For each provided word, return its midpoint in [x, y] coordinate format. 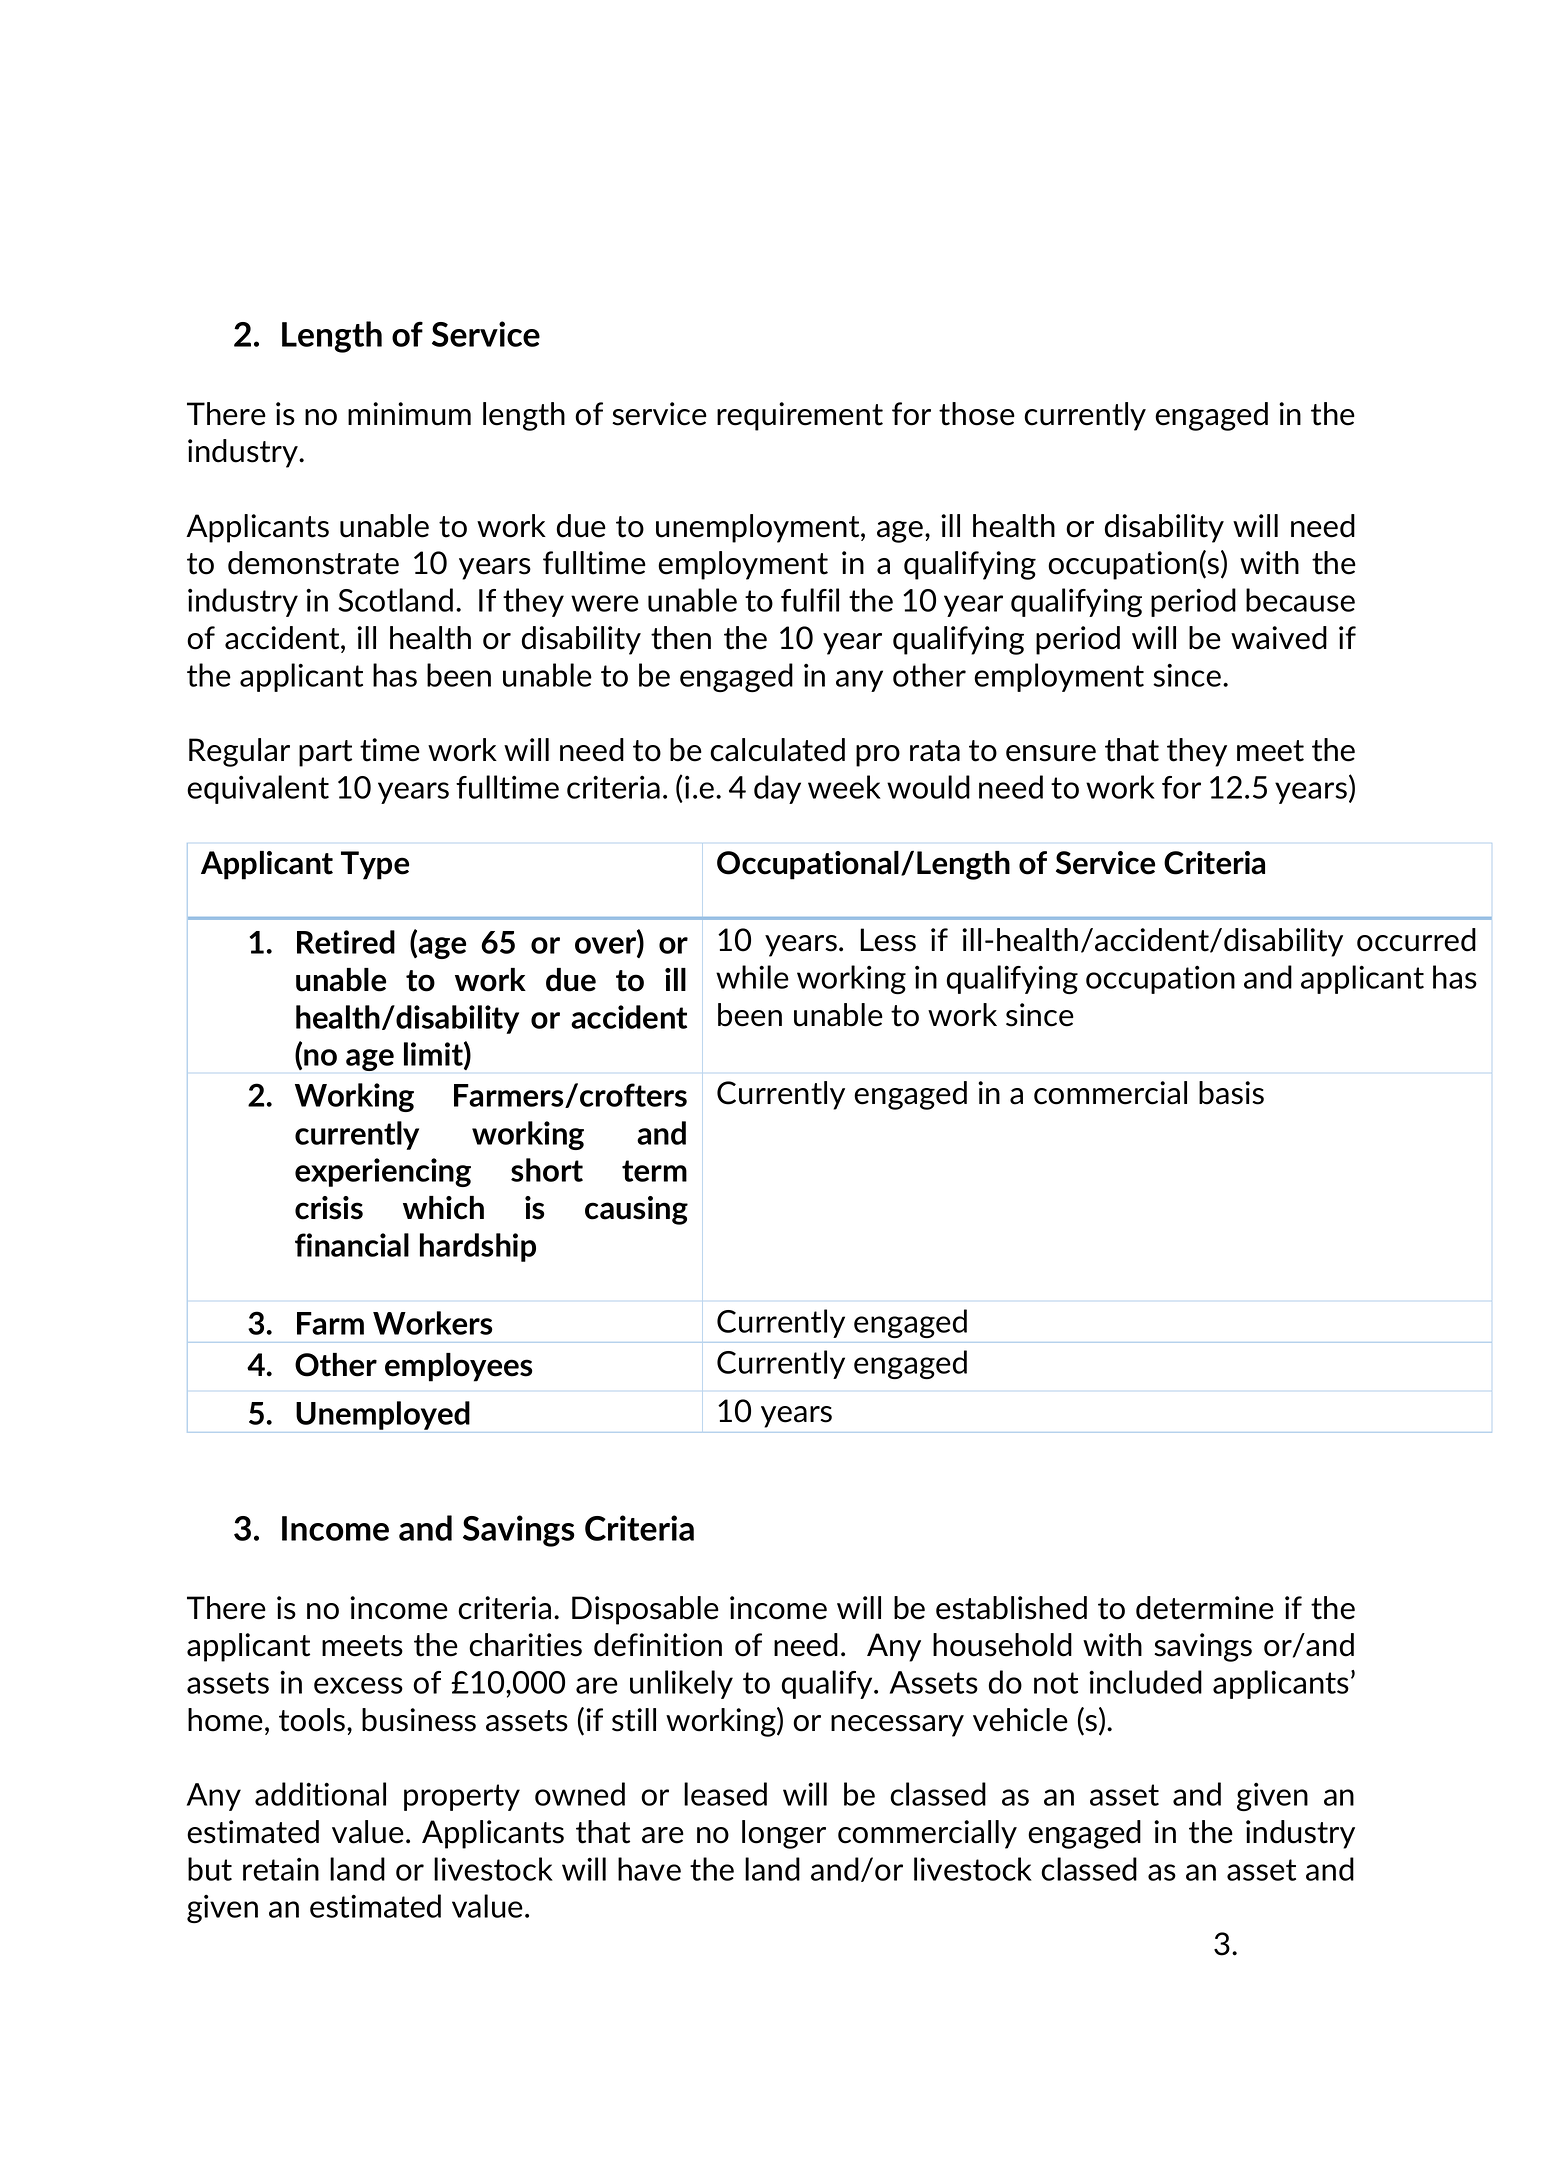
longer [784, 1834]
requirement [800, 416]
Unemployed [383, 1415]
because [1300, 600]
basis [1231, 1093]
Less [888, 940]
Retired [346, 942]
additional [320, 1794]
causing [636, 1210]
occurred [1416, 940]
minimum [409, 414]
